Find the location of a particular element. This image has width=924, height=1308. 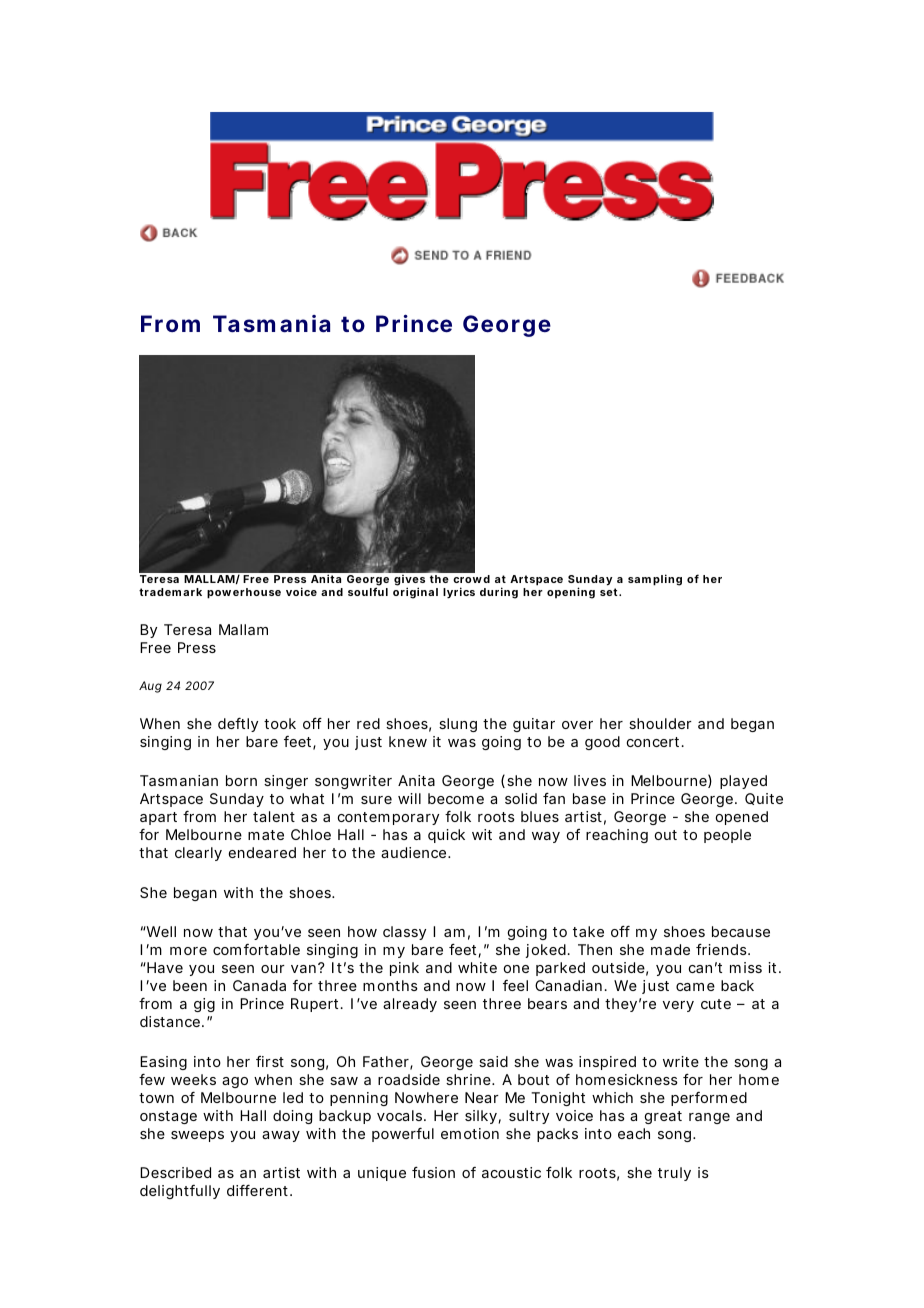

fusion is located at coordinates (433, 1172).
